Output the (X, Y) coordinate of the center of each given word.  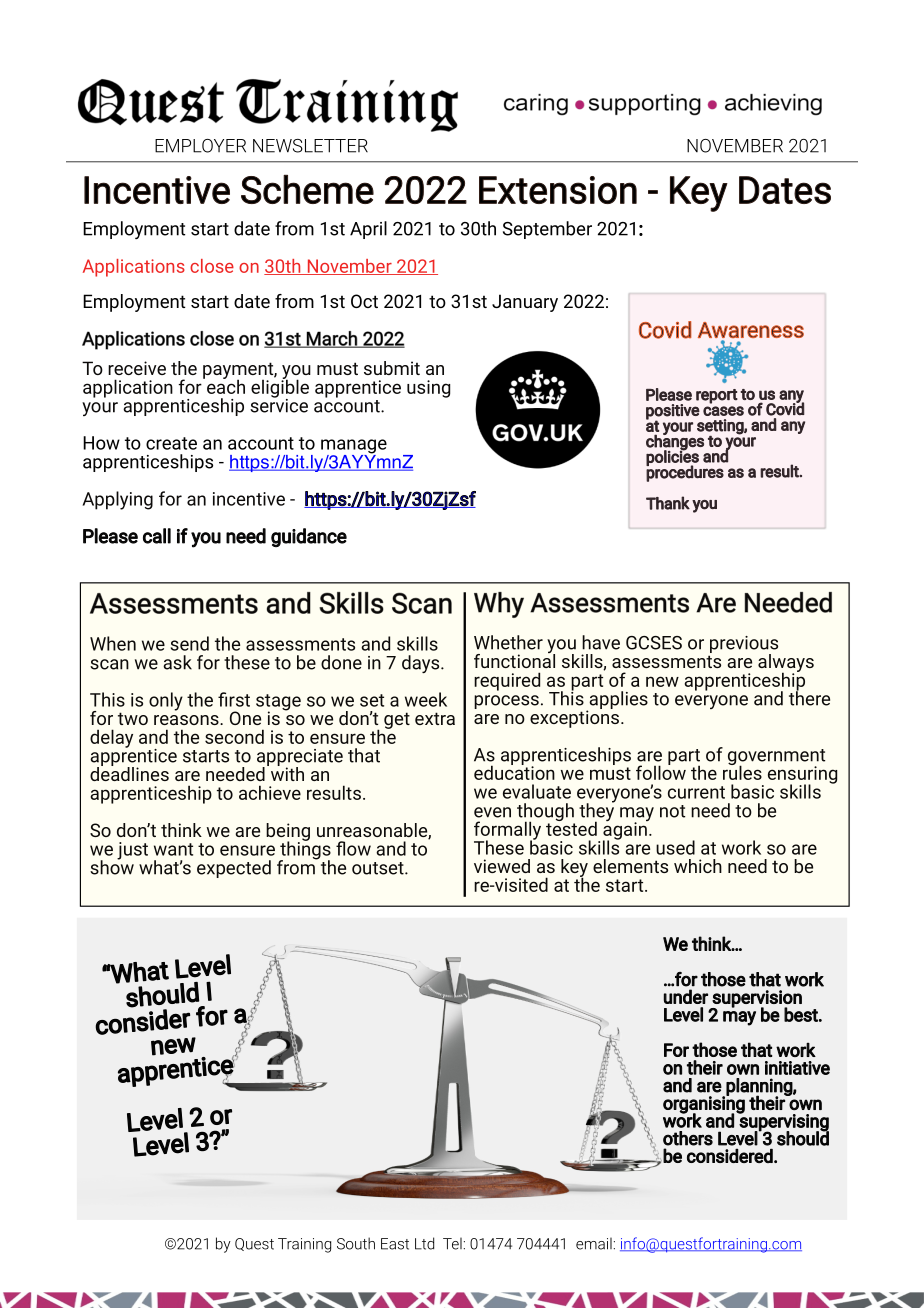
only (166, 701)
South (356, 1243)
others (688, 1138)
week (426, 699)
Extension (558, 190)
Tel (452, 1244)
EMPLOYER (200, 146)
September (547, 230)
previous (743, 646)
